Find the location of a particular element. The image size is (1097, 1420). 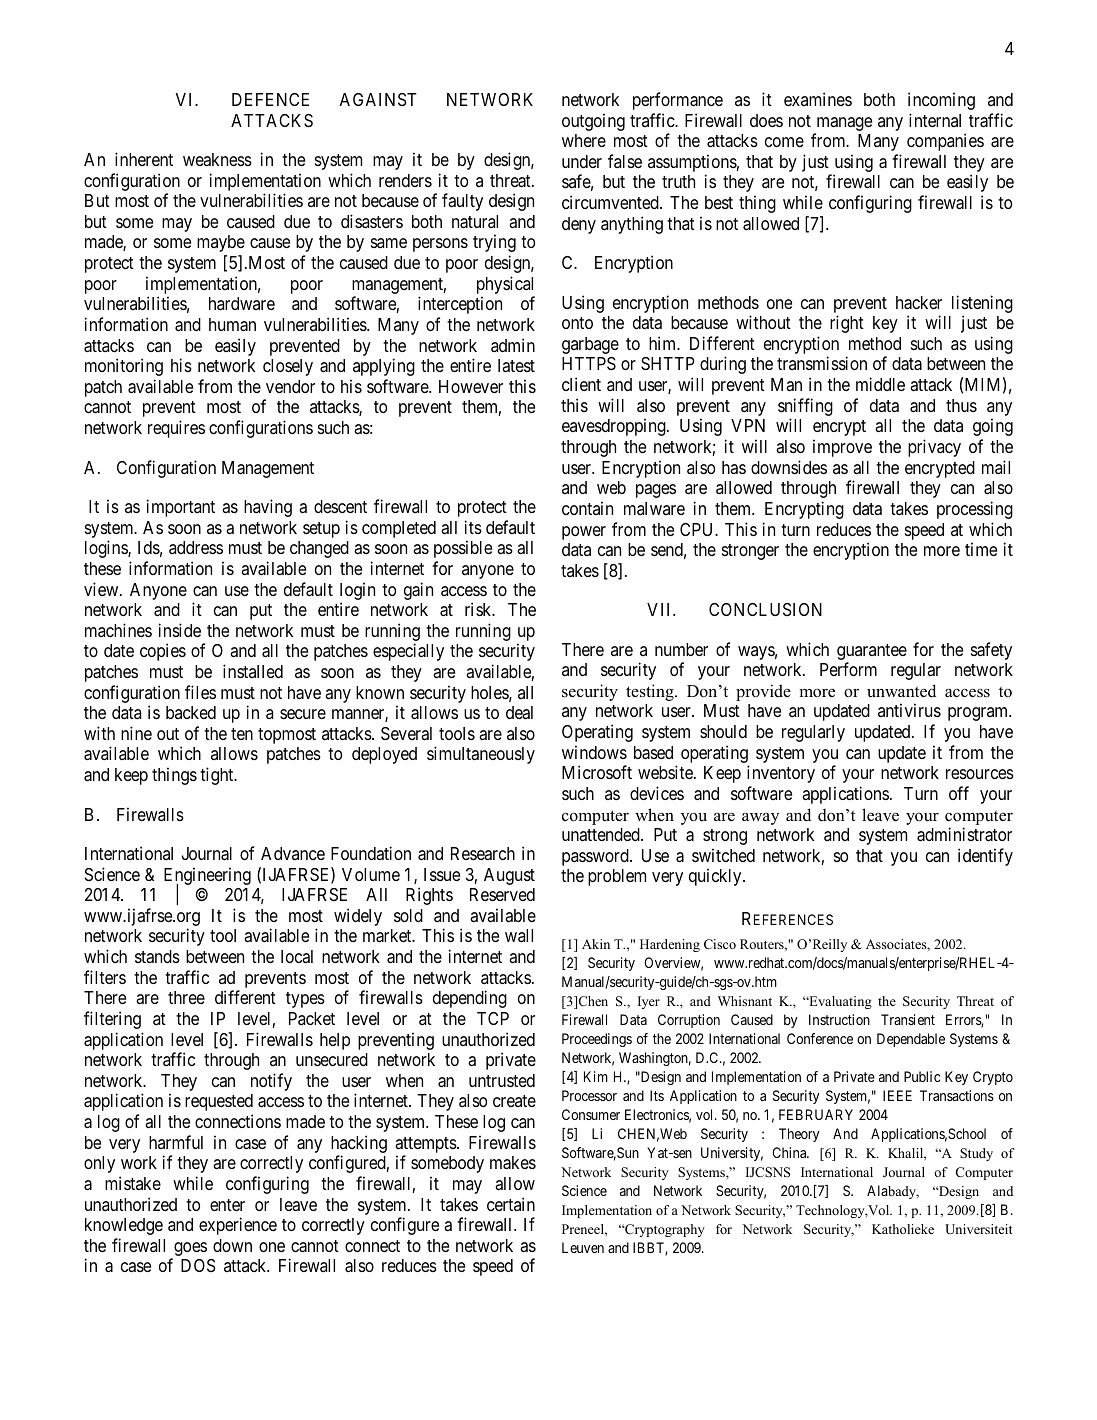

experience is located at coordinates (238, 1226).
